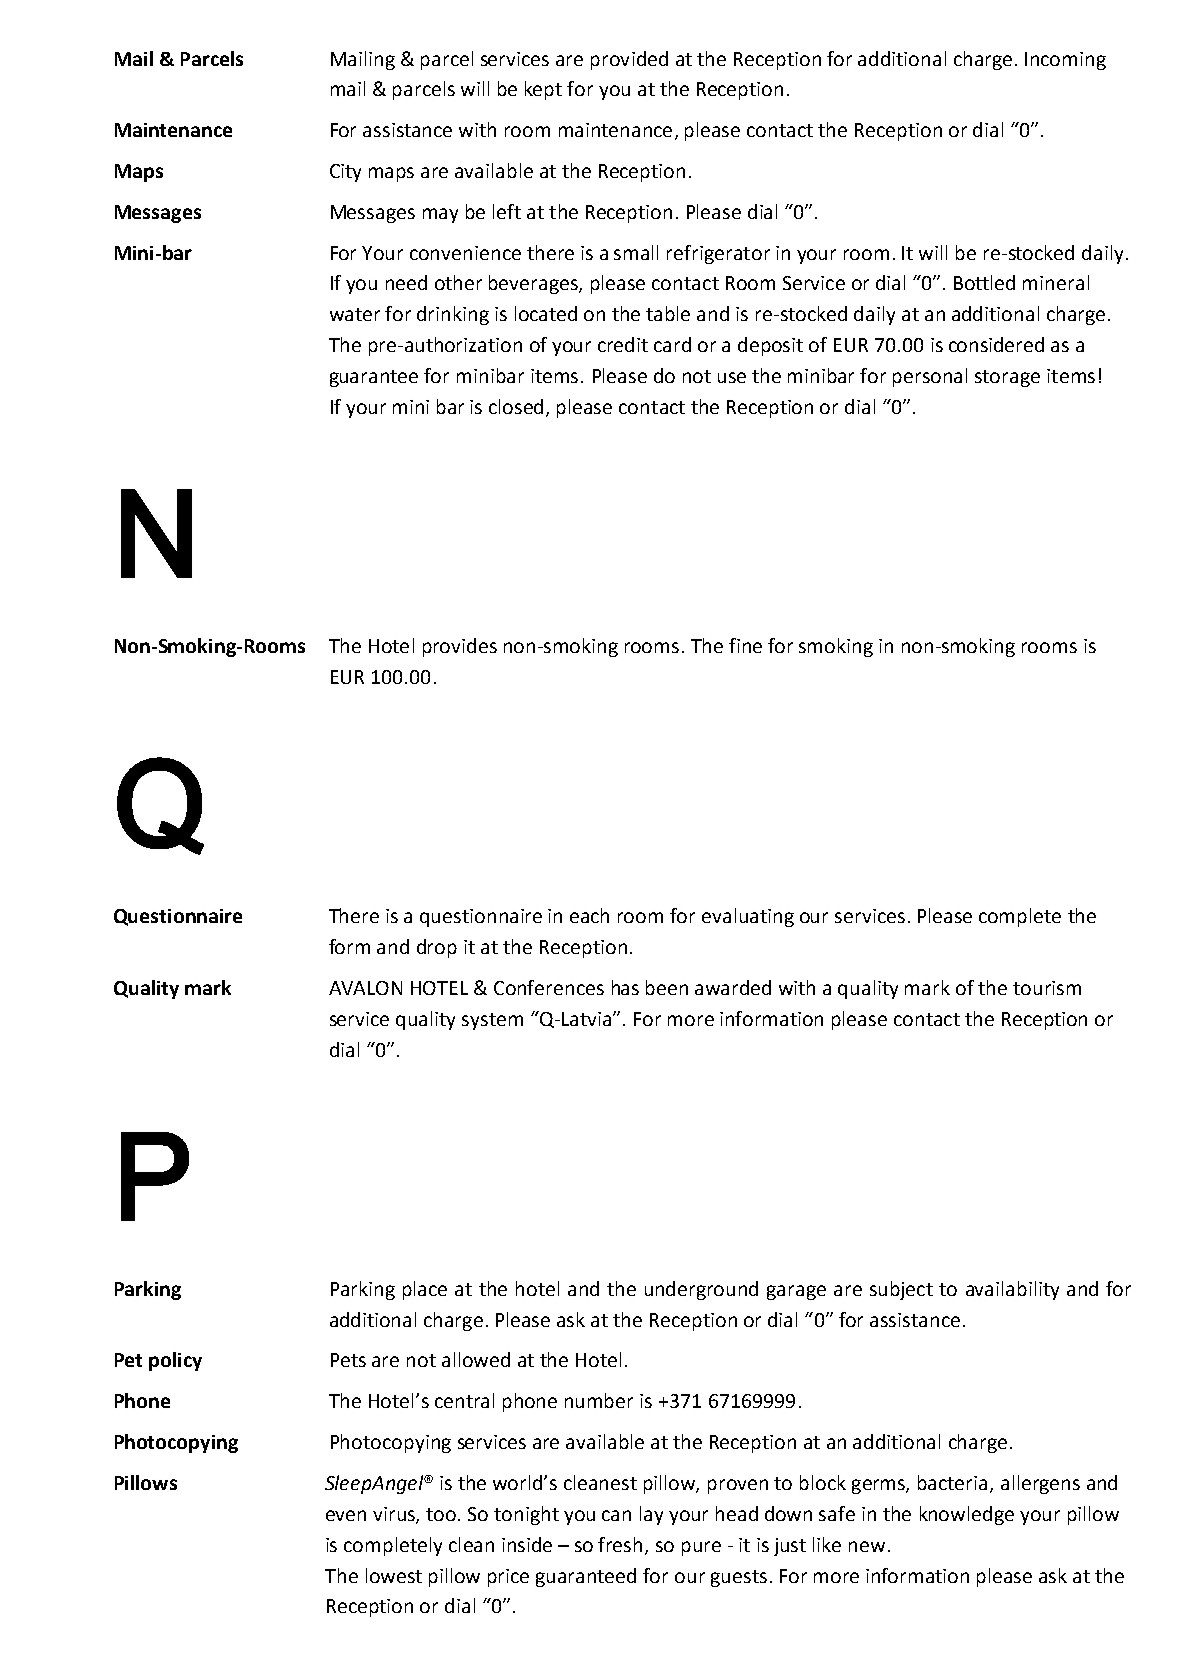 This screenshot has height=1680, width=1188. Describe the element at coordinates (930, 377) in the screenshot. I see `personal` at that location.
